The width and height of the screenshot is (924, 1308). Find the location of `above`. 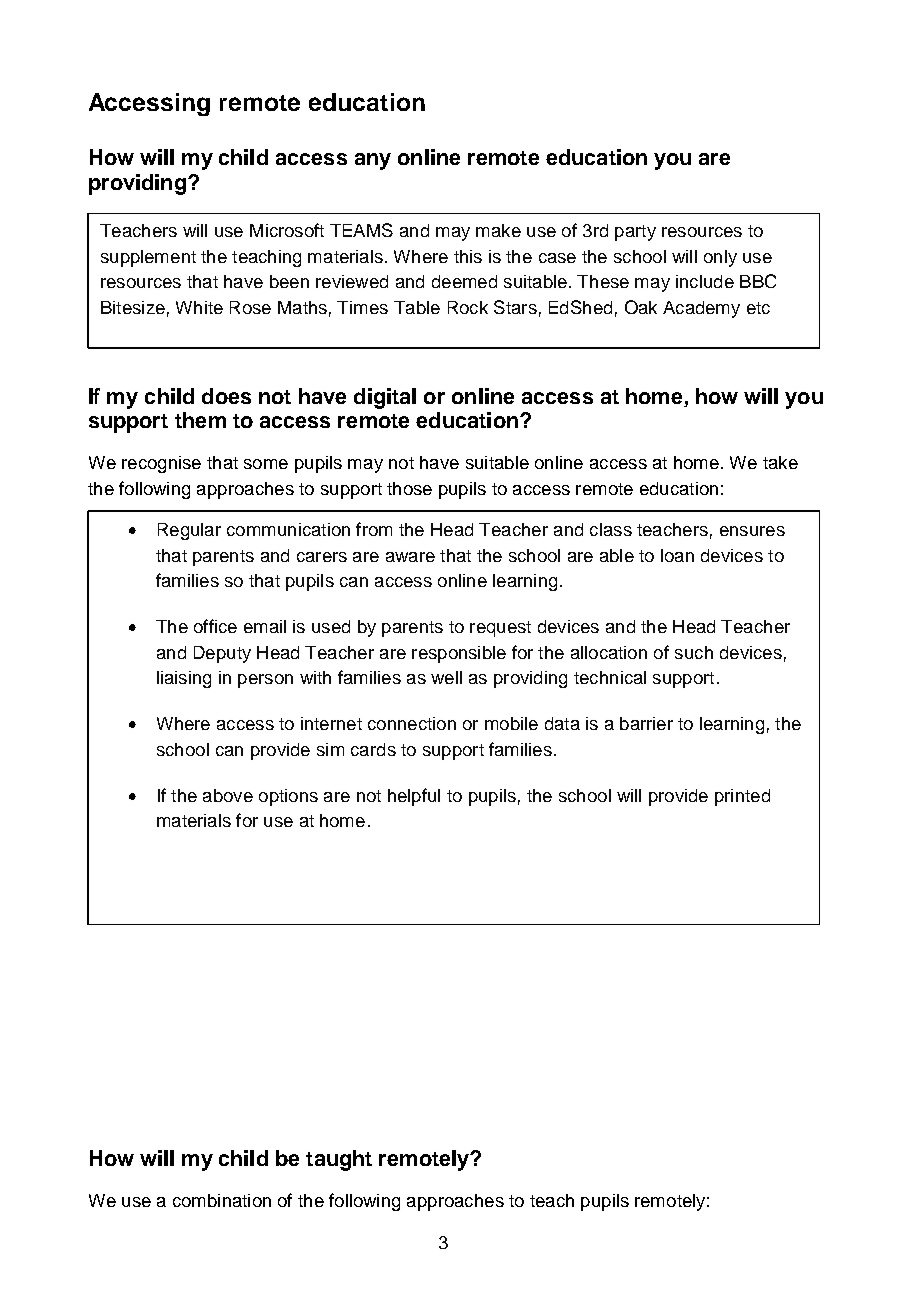

above is located at coordinates (228, 795).
